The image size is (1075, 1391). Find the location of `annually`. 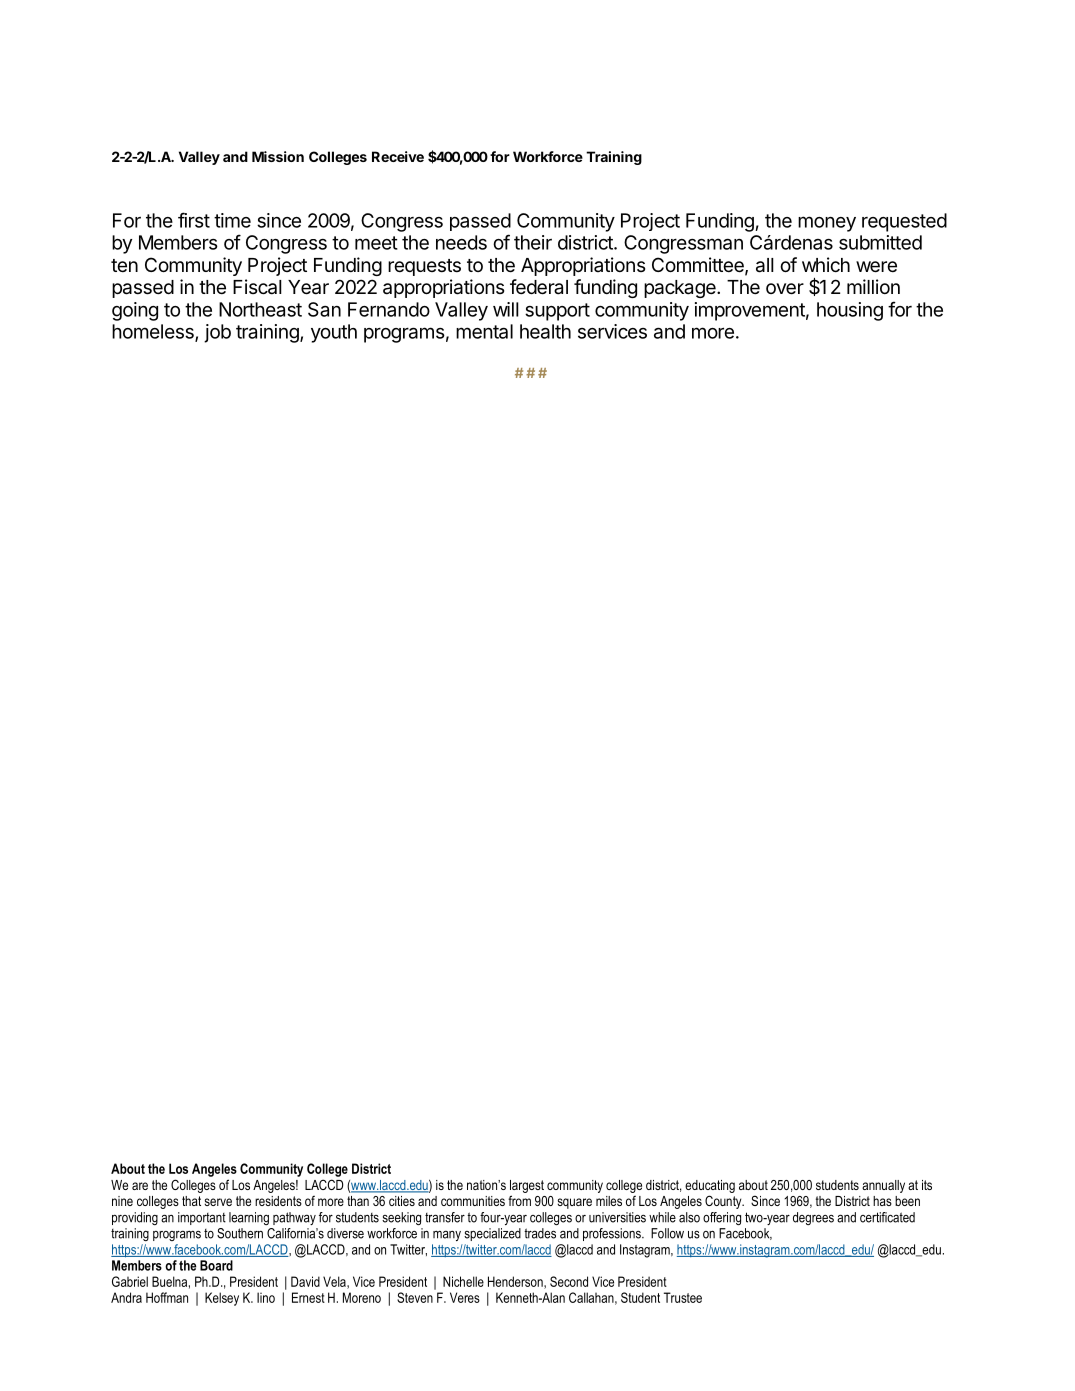

annually is located at coordinates (883, 1186).
